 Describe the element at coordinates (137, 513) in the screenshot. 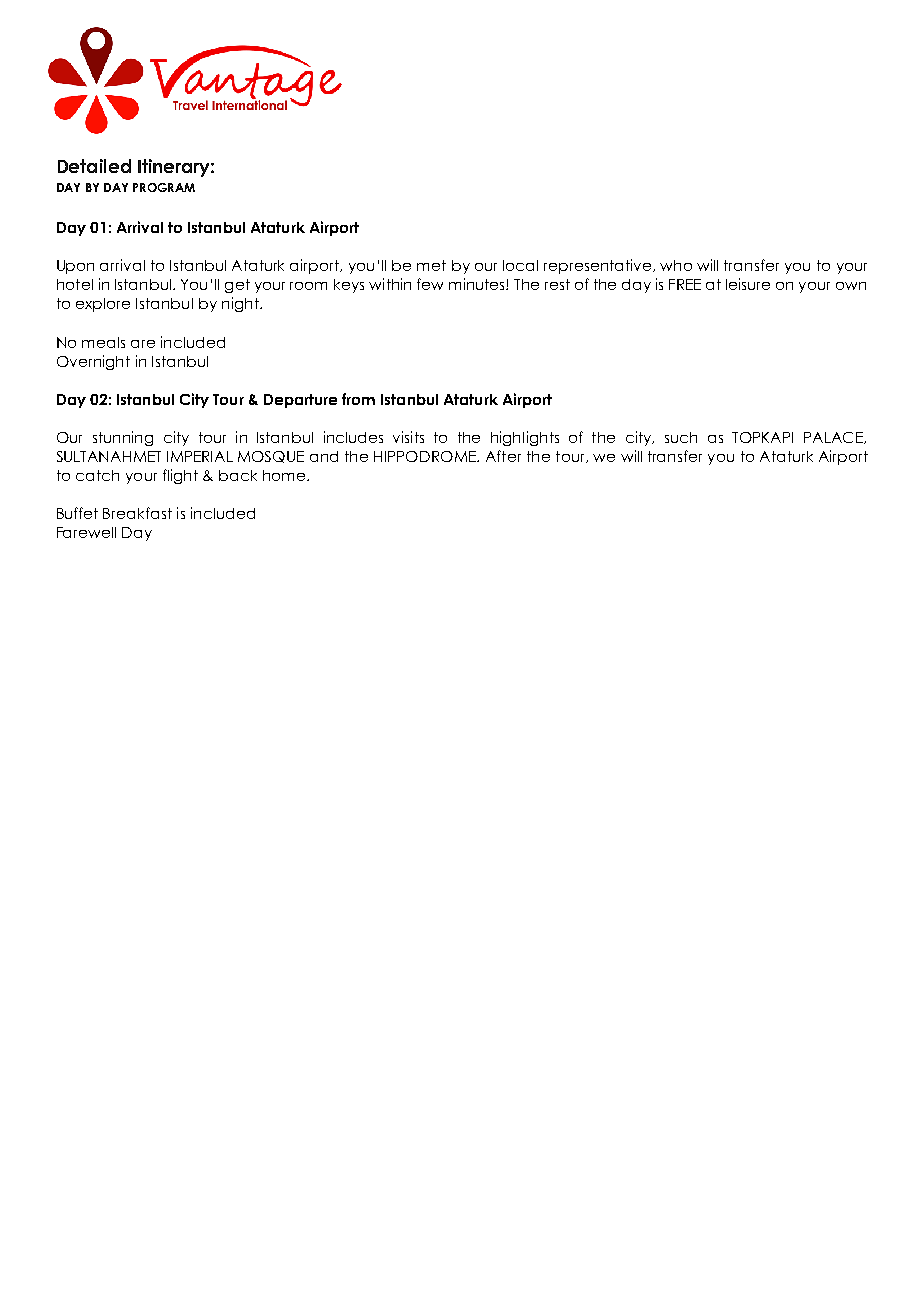

I see `Breakfast` at that location.
